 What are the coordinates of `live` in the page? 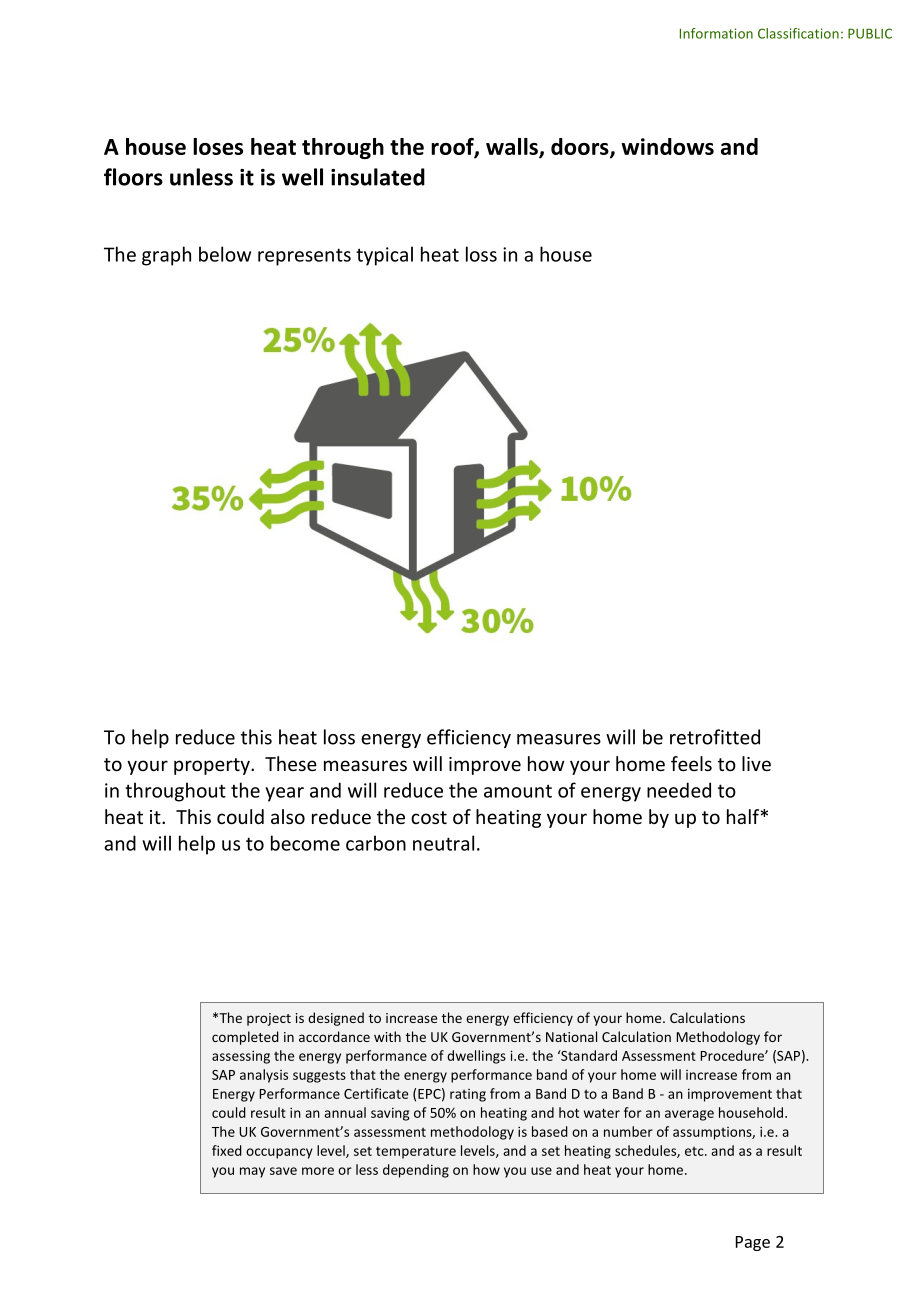 It's located at (756, 763).
